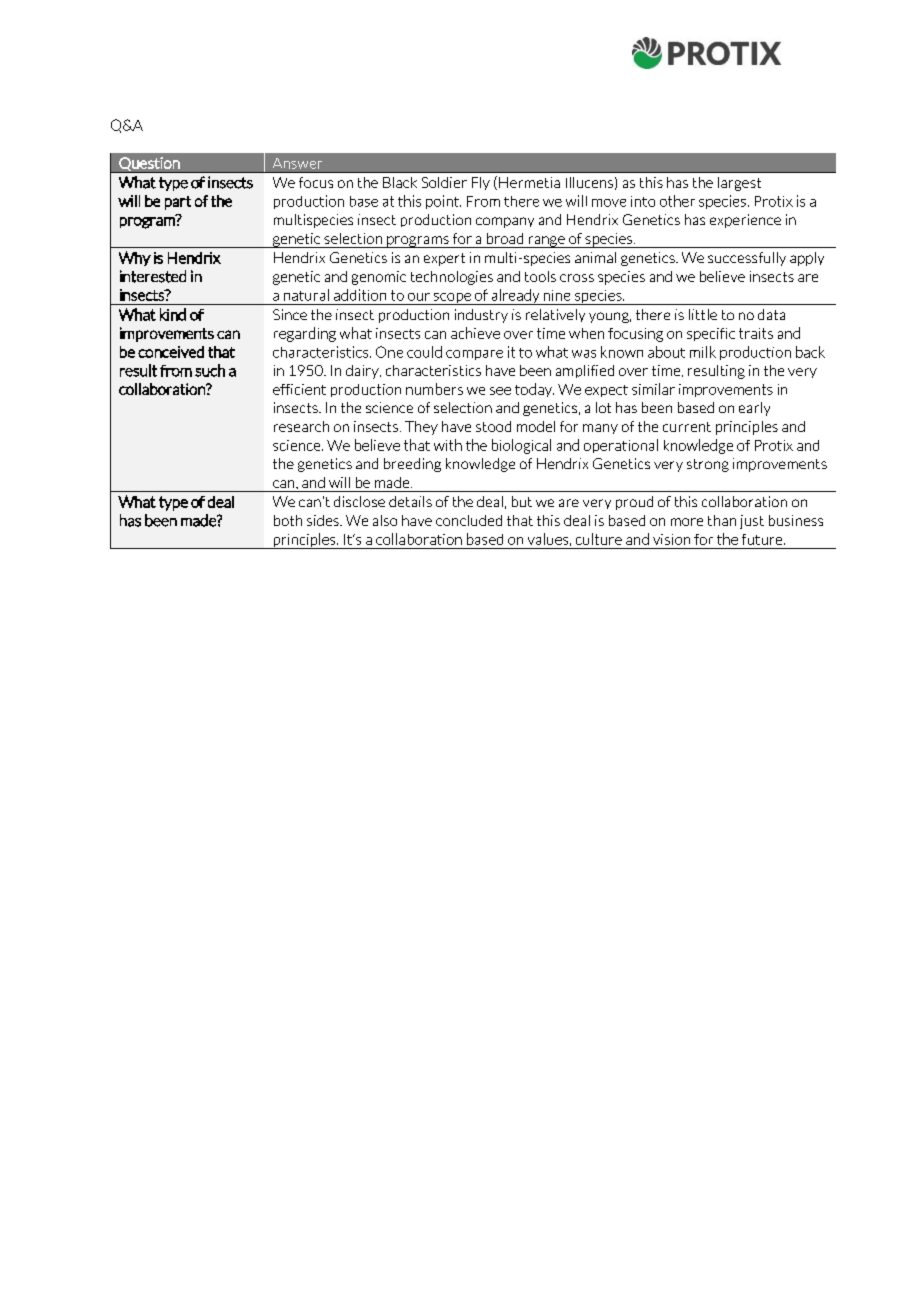  What do you see at coordinates (754, 409) in the screenshot?
I see `early` at bounding box center [754, 409].
